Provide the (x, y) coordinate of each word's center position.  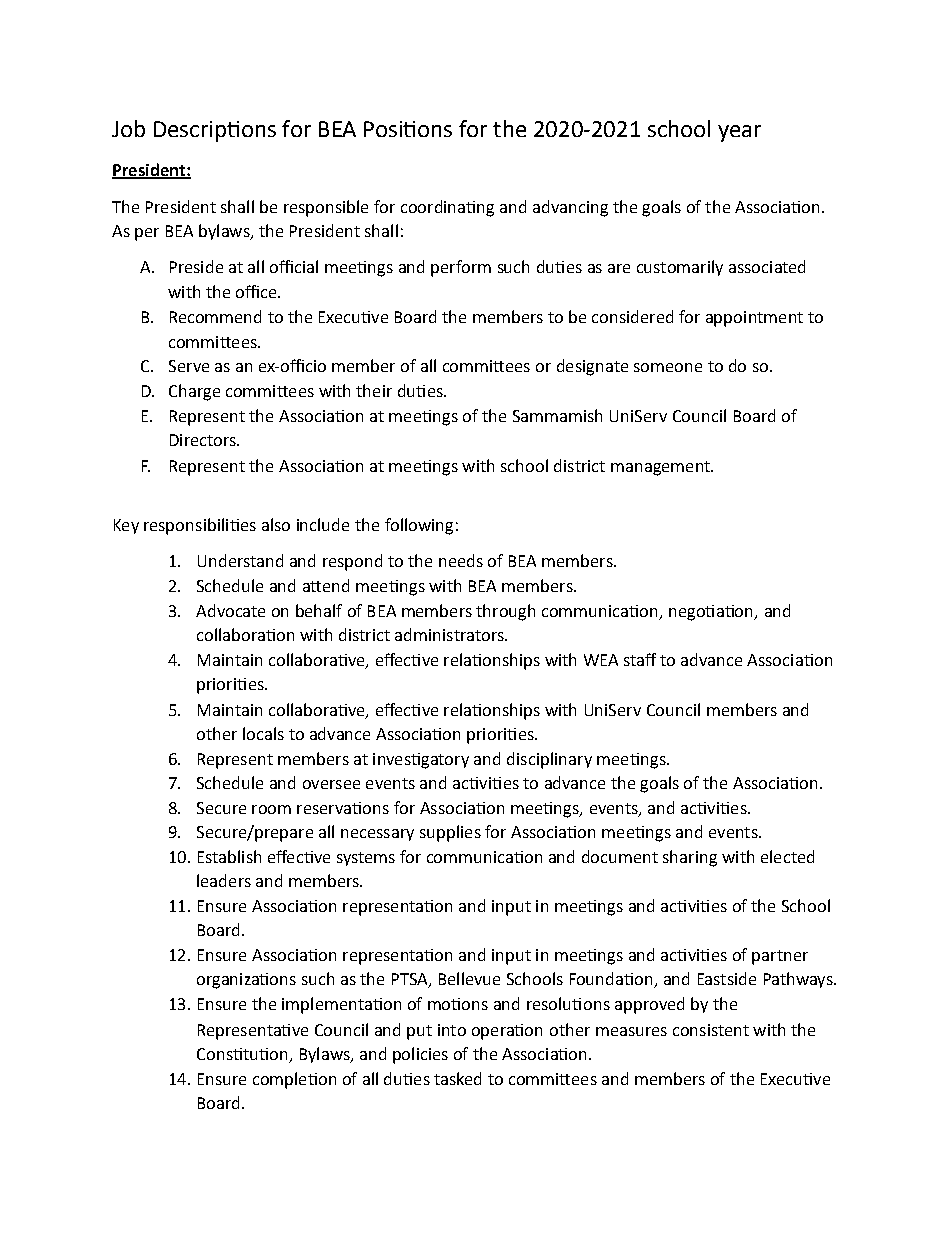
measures (631, 1031)
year (739, 133)
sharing (690, 858)
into (452, 1030)
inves (393, 759)
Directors (204, 440)
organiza (229, 981)
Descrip (191, 131)
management (661, 468)
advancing (570, 208)
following (419, 526)
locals (263, 733)
